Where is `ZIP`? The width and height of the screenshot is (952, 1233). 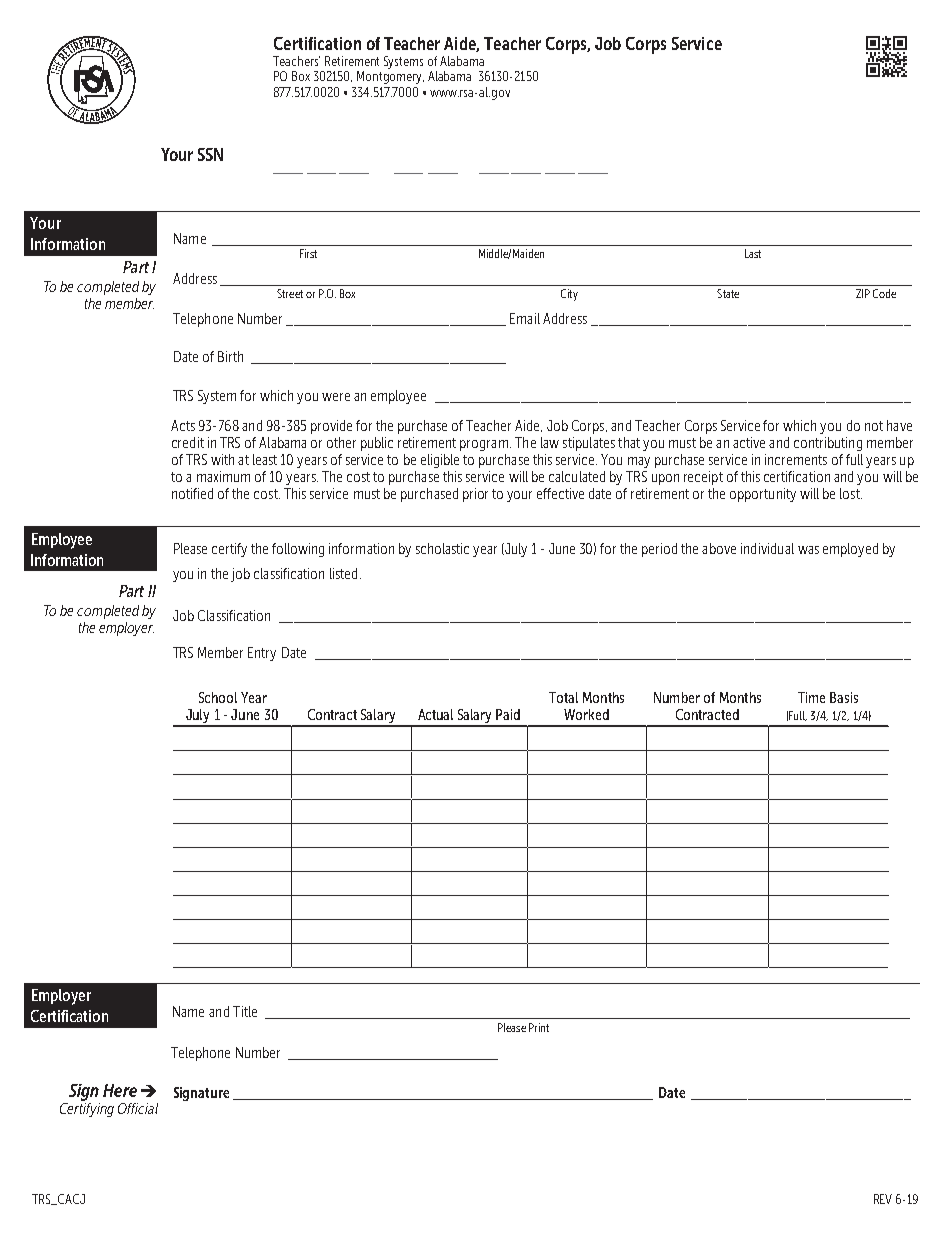 ZIP is located at coordinates (863, 293).
